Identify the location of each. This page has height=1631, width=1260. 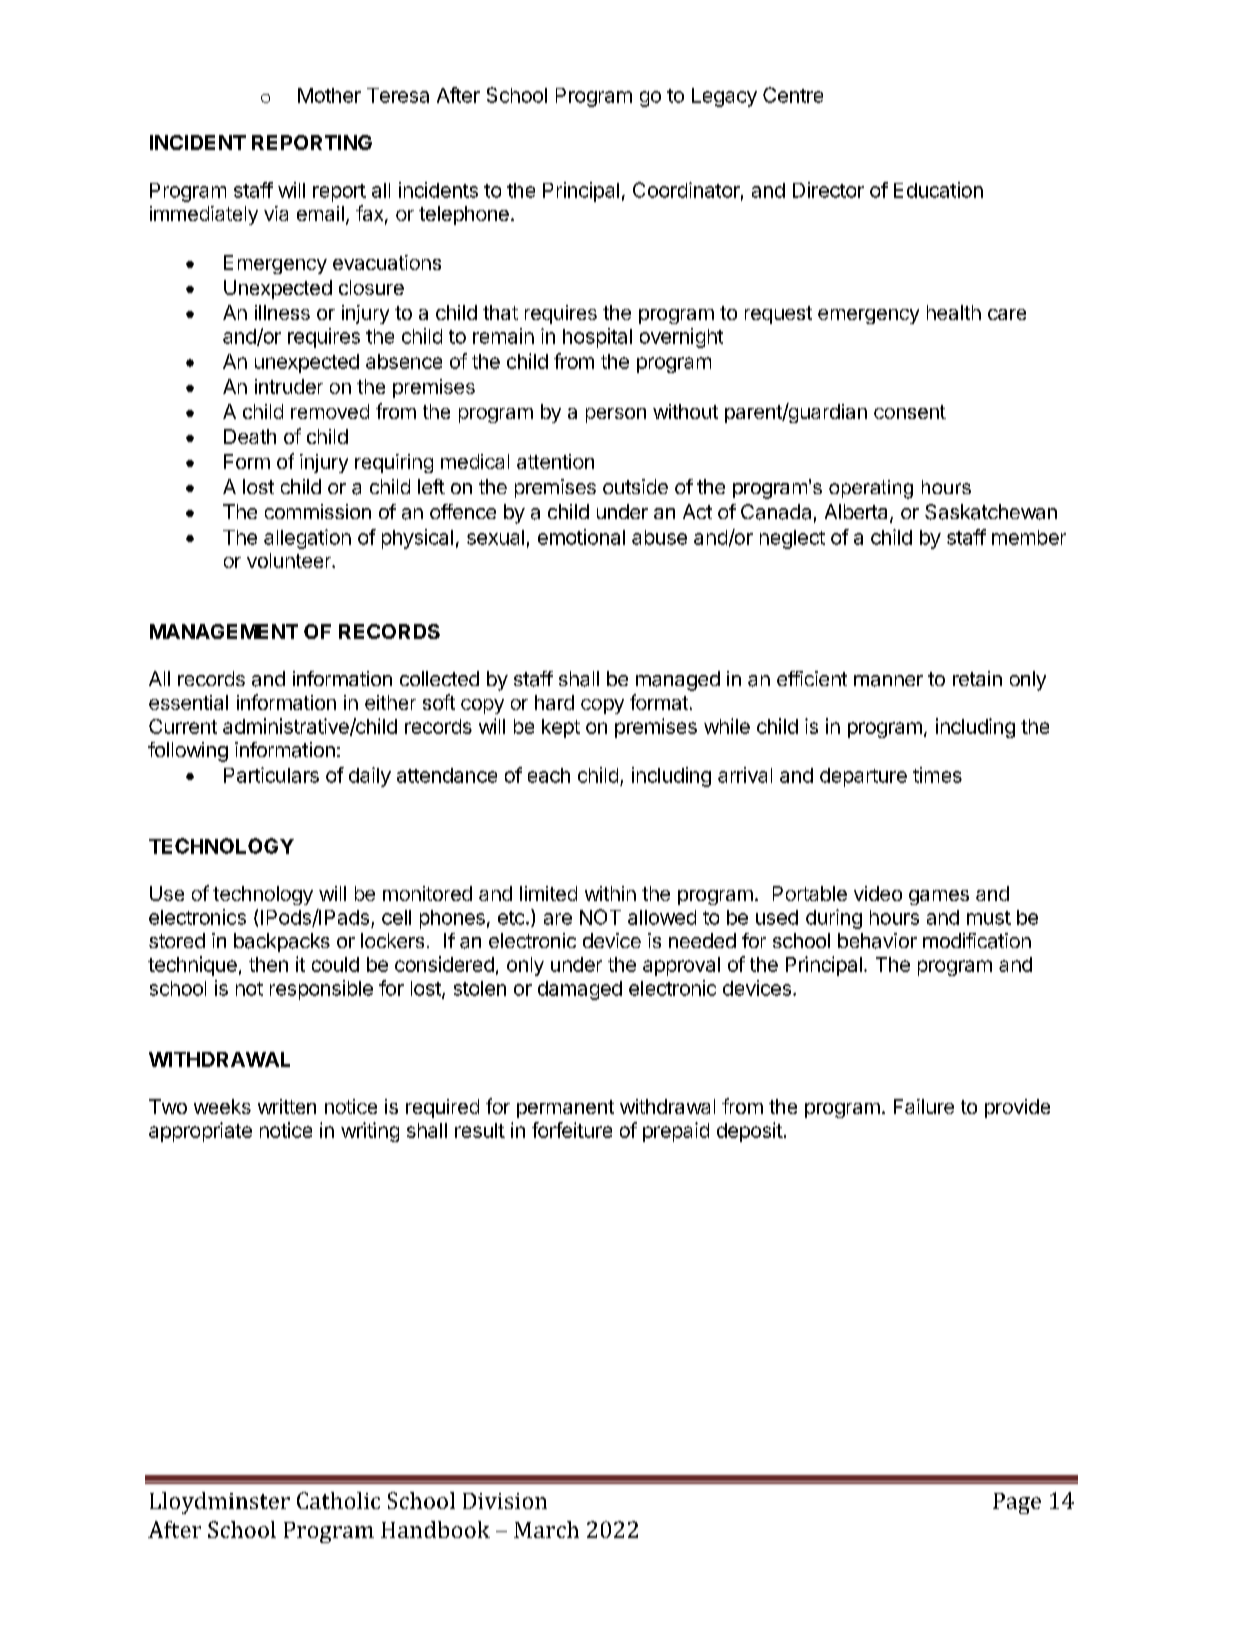
(549, 775).
